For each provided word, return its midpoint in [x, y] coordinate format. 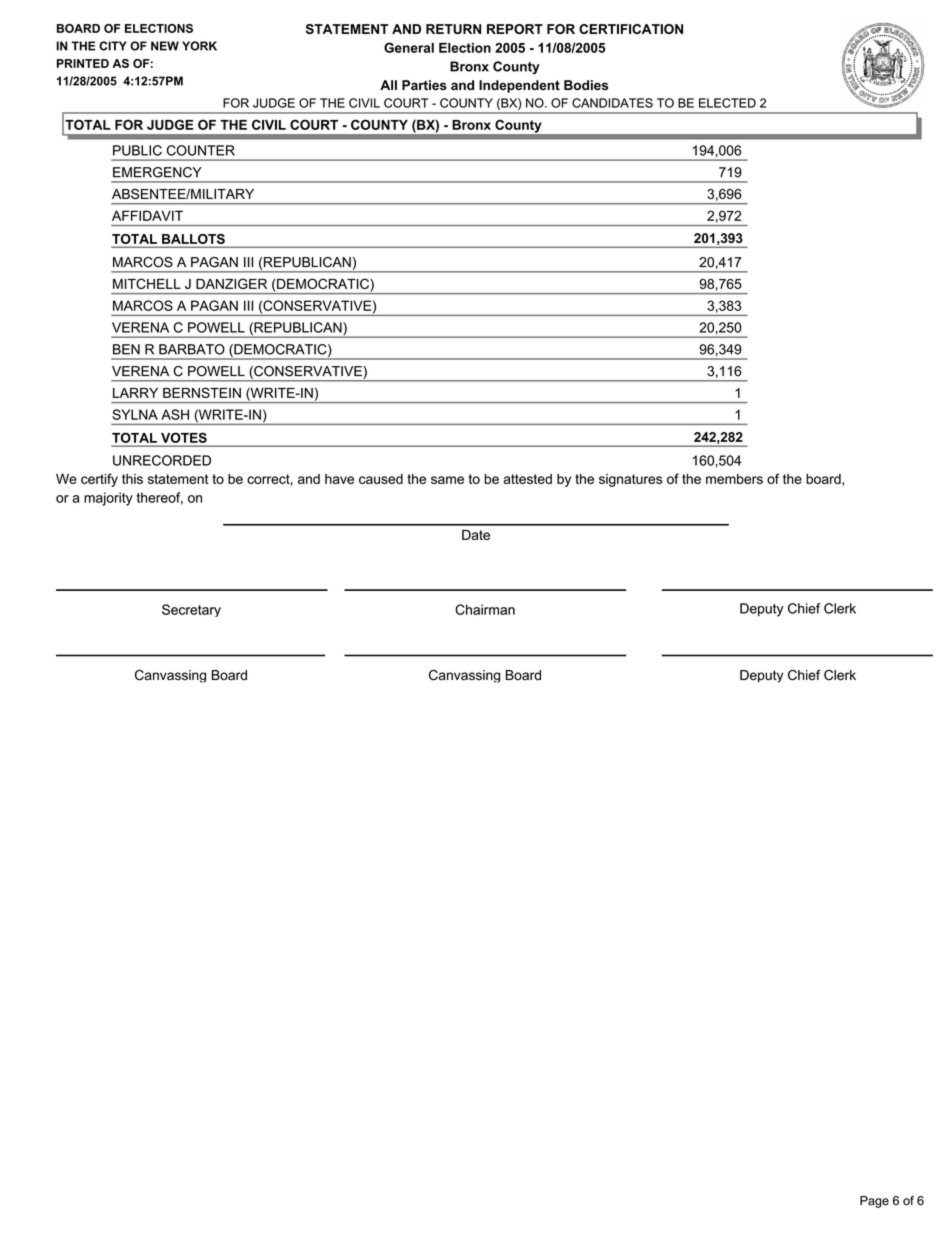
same [447, 480]
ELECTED [727, 103]
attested [527, 479]
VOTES [184, 438]
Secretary [191, 610]
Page [874, 1202]
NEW [165, 46]
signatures [630, 480]
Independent [519, 86]
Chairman [485, 609]
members [734, 479]
